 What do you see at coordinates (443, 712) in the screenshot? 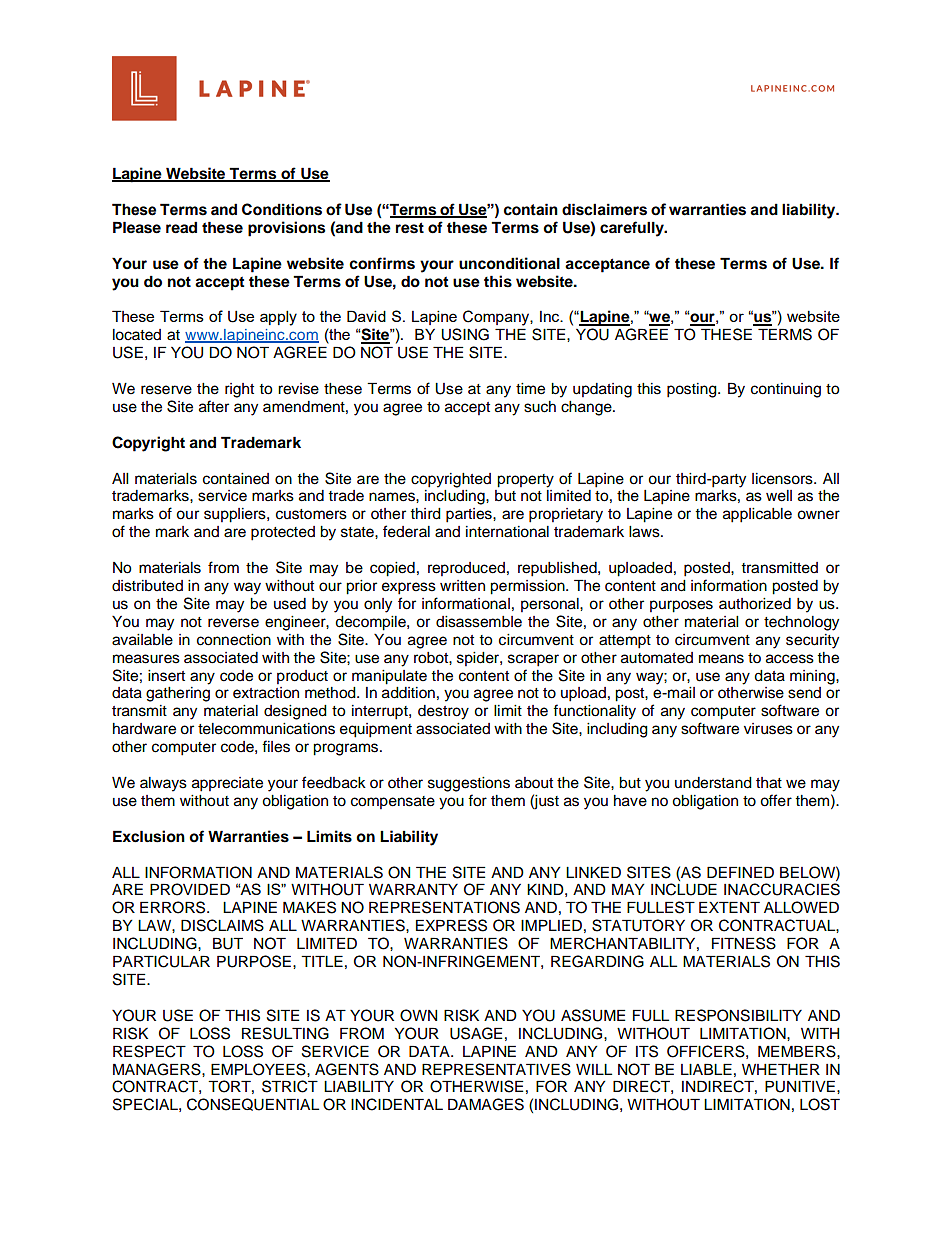
I see `destroy` at bounding box center [443, 712].
